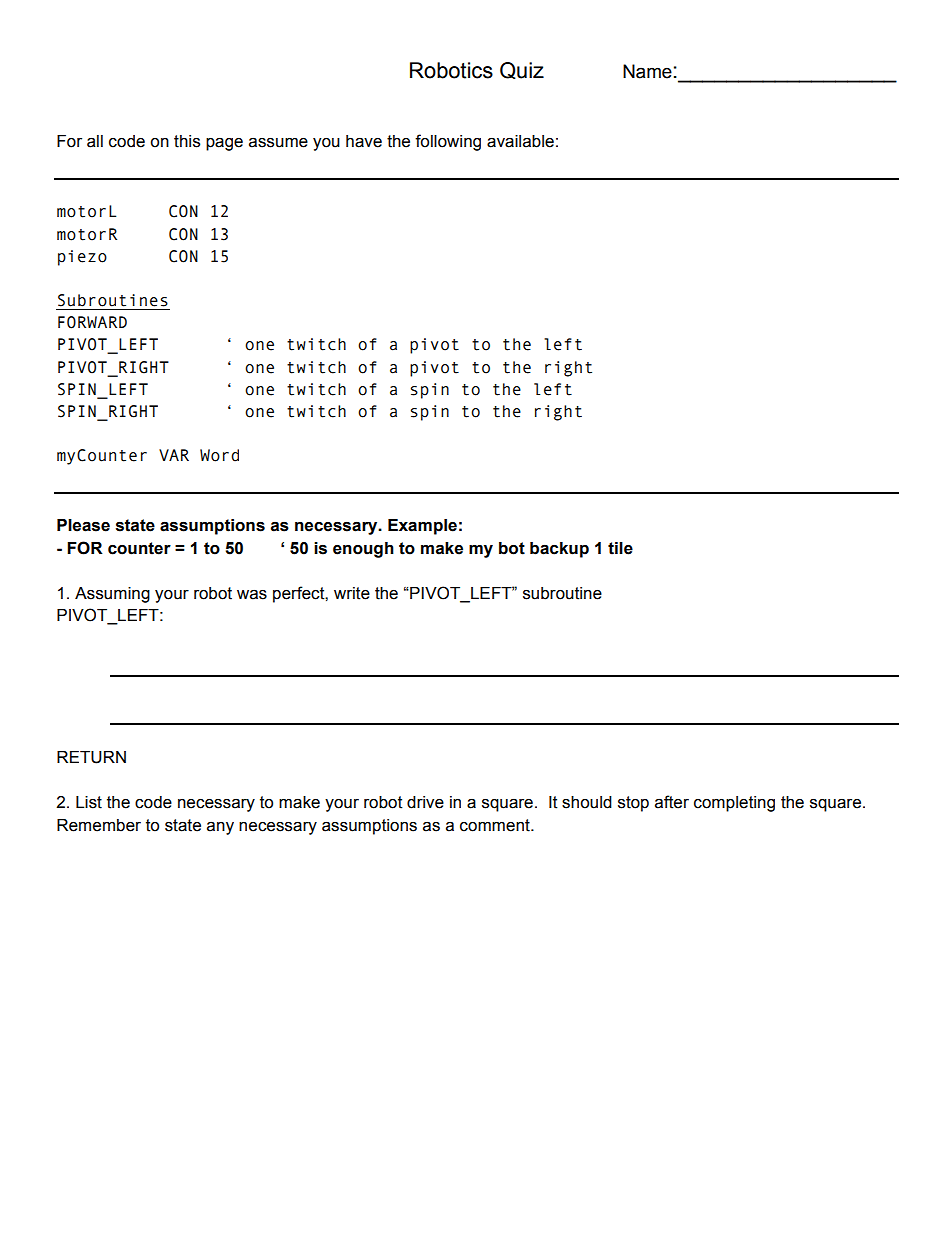 This image has width=952, height=1233. Describe the element at coordinates (520, 141) in the image. I see `available` at that location.
